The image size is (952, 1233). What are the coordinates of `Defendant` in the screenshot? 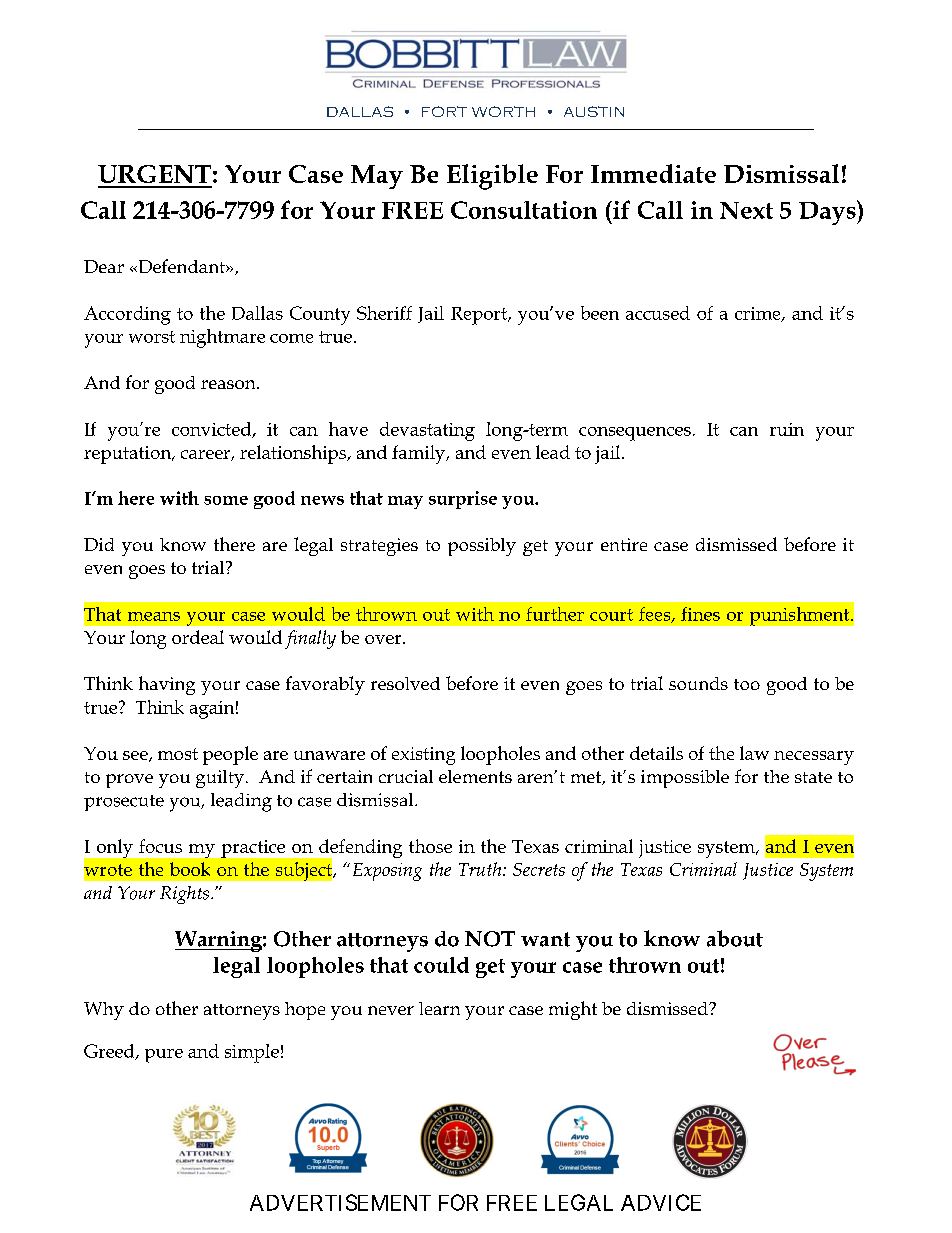 It's located at (181, 266).
